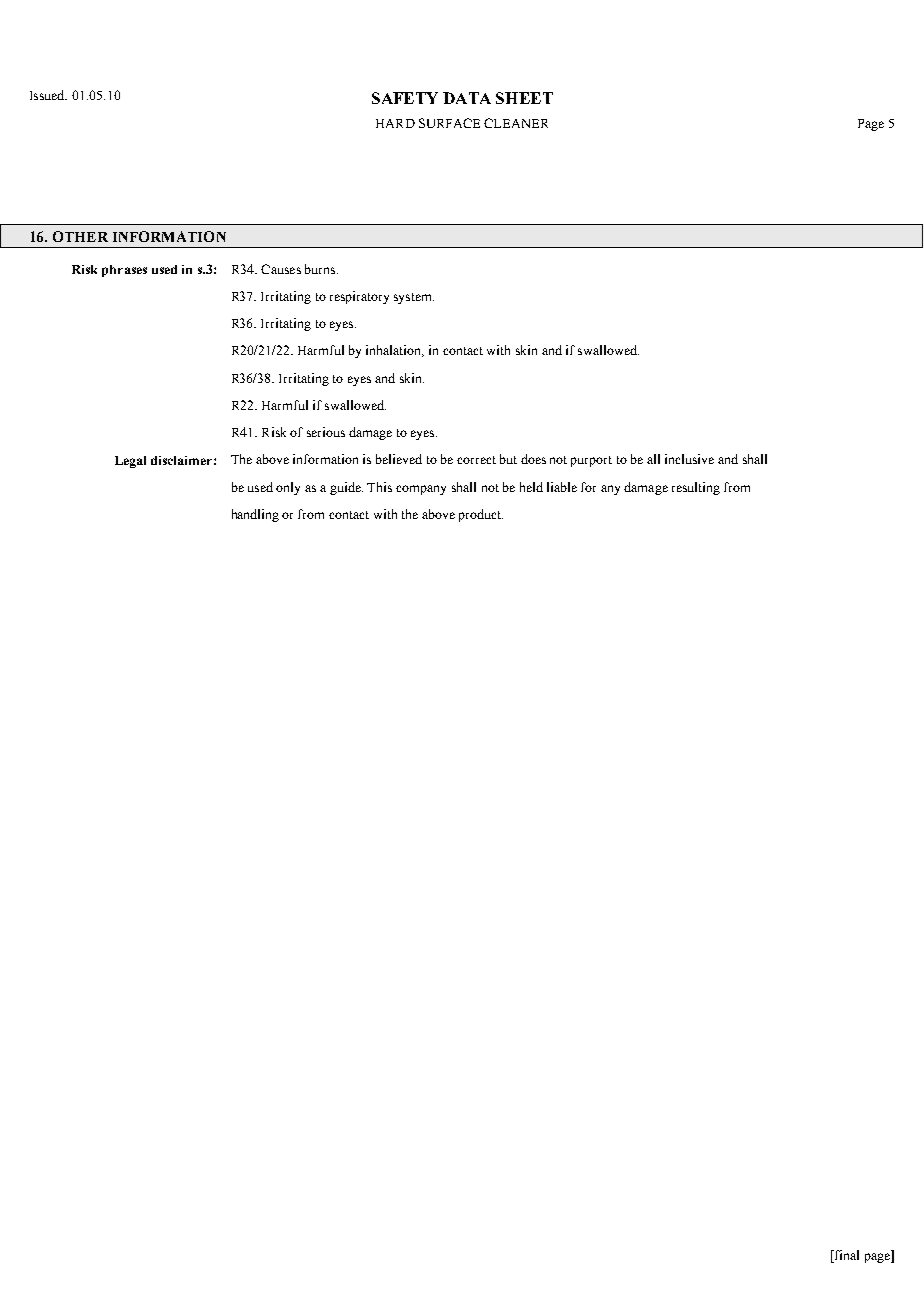  Describe the element at coordinates (846, 1255) in the screenshot. I see `final` at that location.
